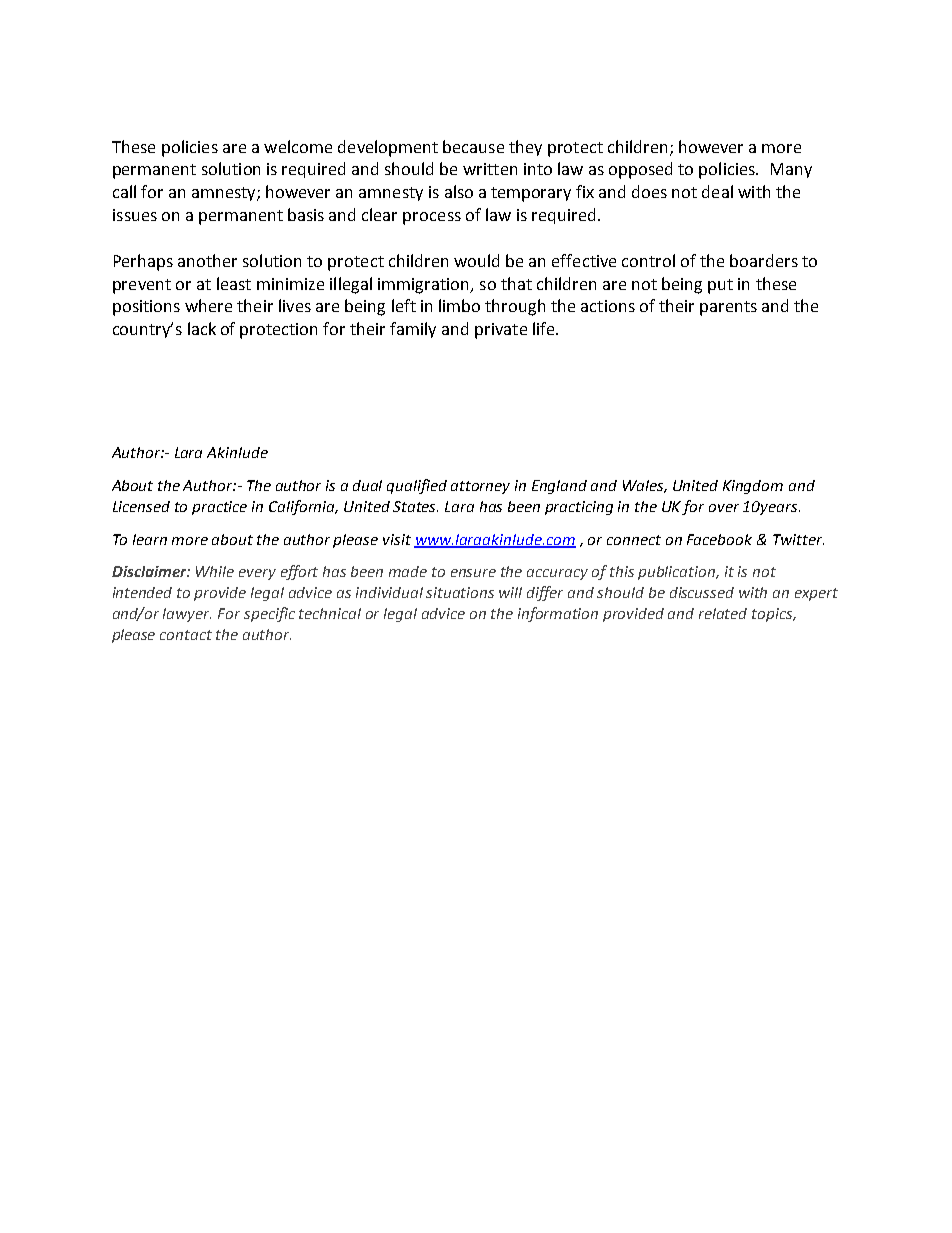  Describe the element at coordinates (219, 508) in the screenshot. I see `practice` at that location.
